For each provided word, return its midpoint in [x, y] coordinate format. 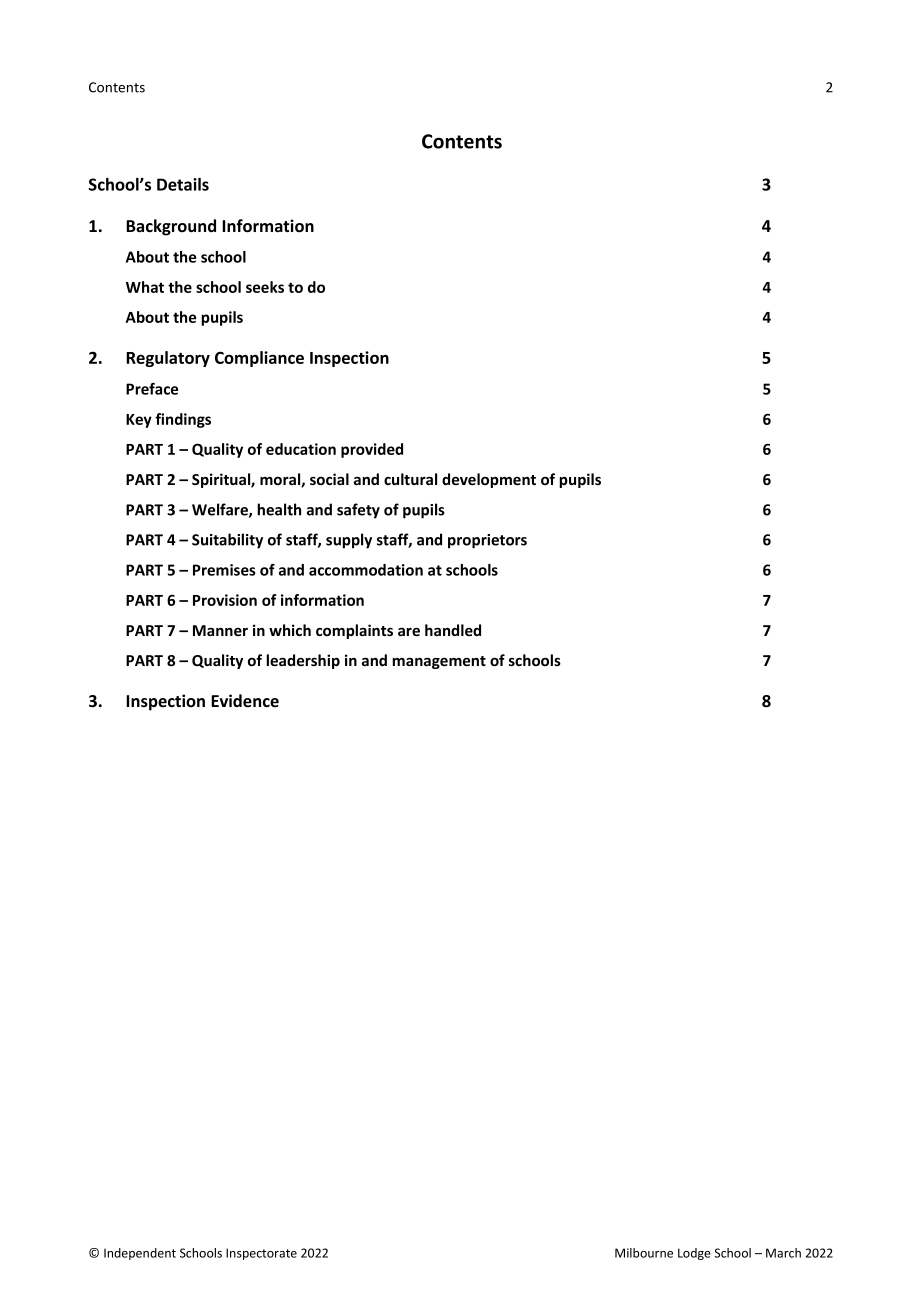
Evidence [245, 701]
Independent [140, 1254]
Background [171, 227]
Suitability [227, 541]
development [489, 480]
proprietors [487, 541]
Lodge [694, 1254]
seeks [265, 287]
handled [453, 630]
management [439, 662]
